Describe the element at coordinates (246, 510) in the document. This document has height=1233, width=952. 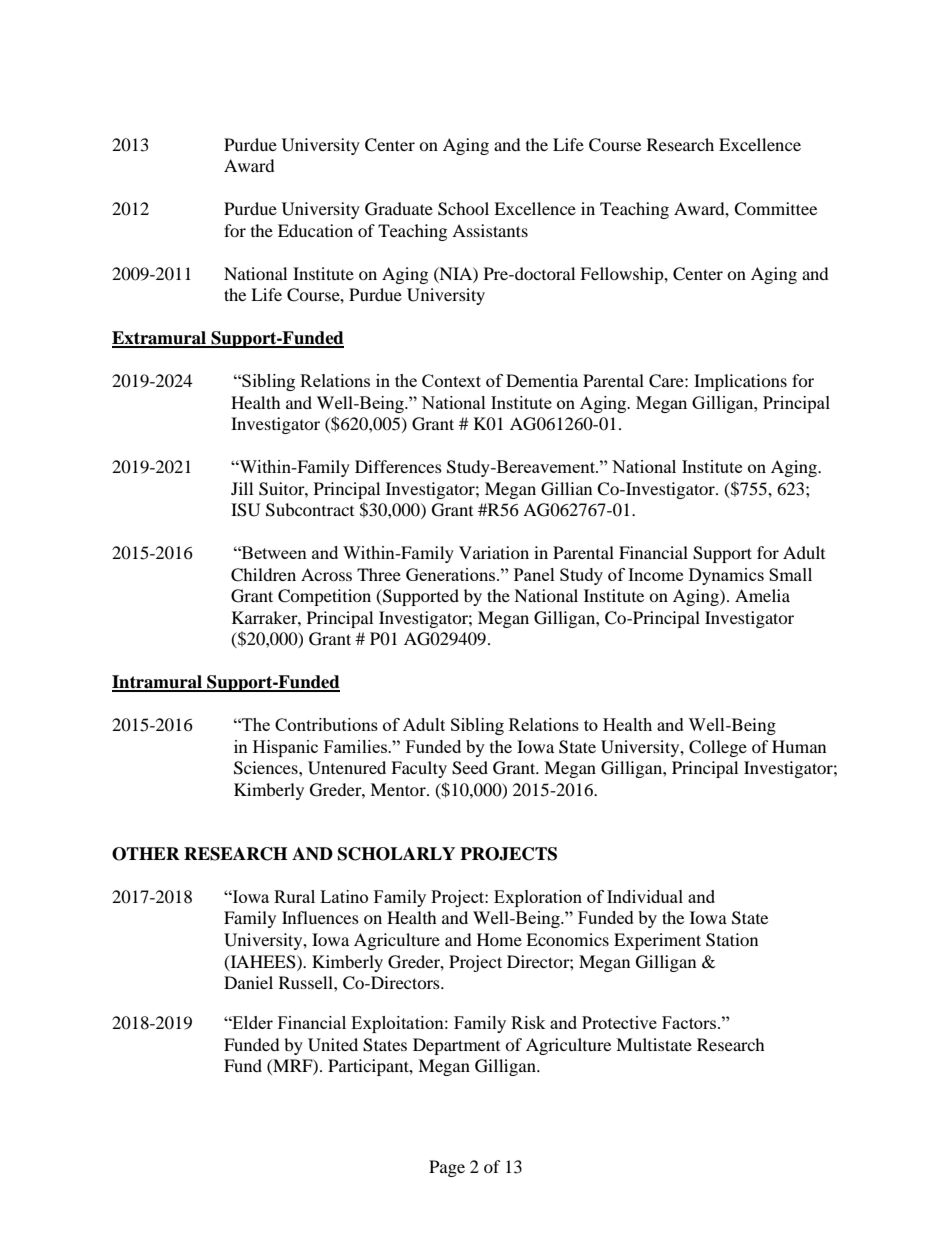
I see `ISU` at that location.
